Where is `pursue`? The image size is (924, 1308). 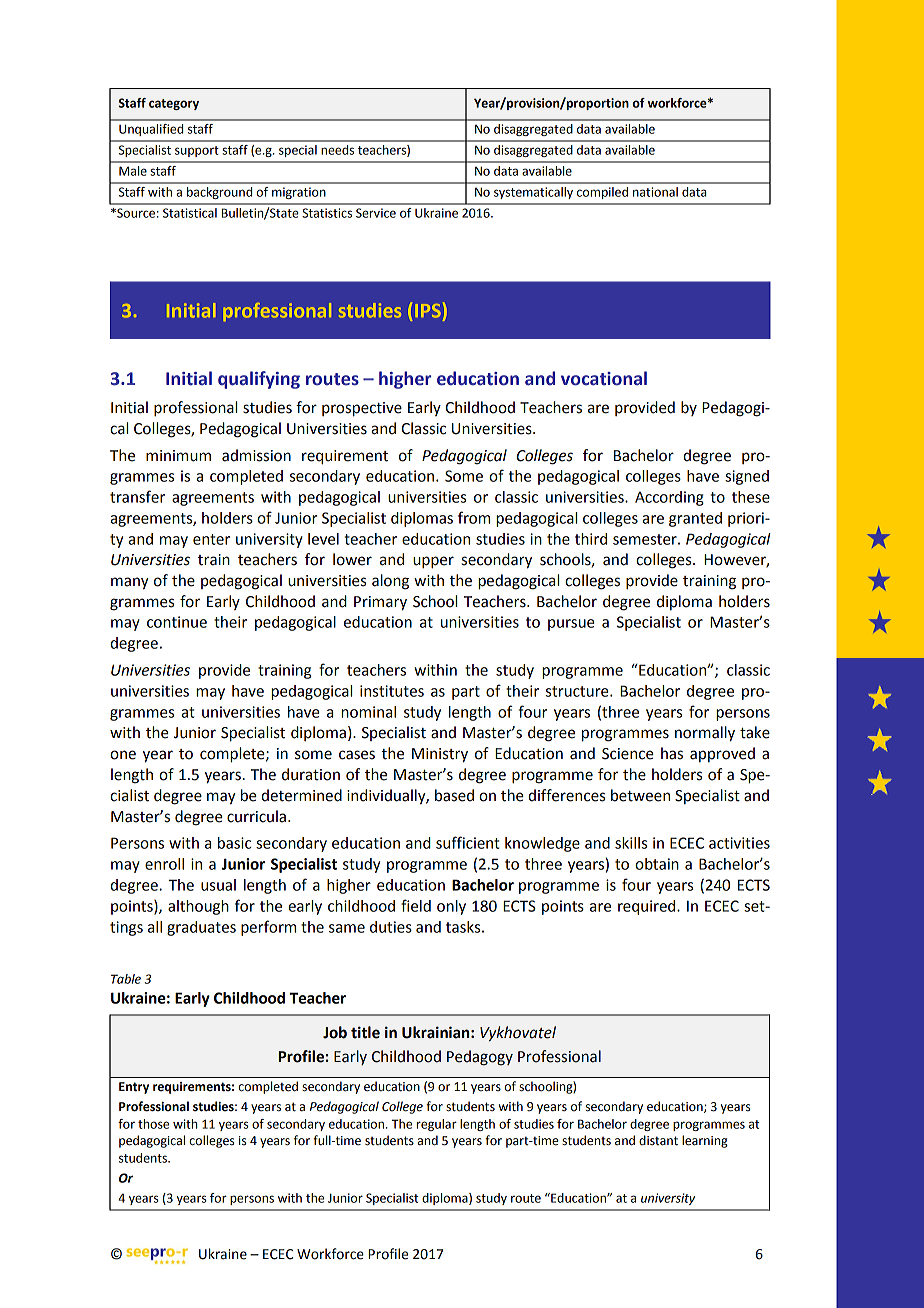
pursue is located at coordinates (571, 625).
